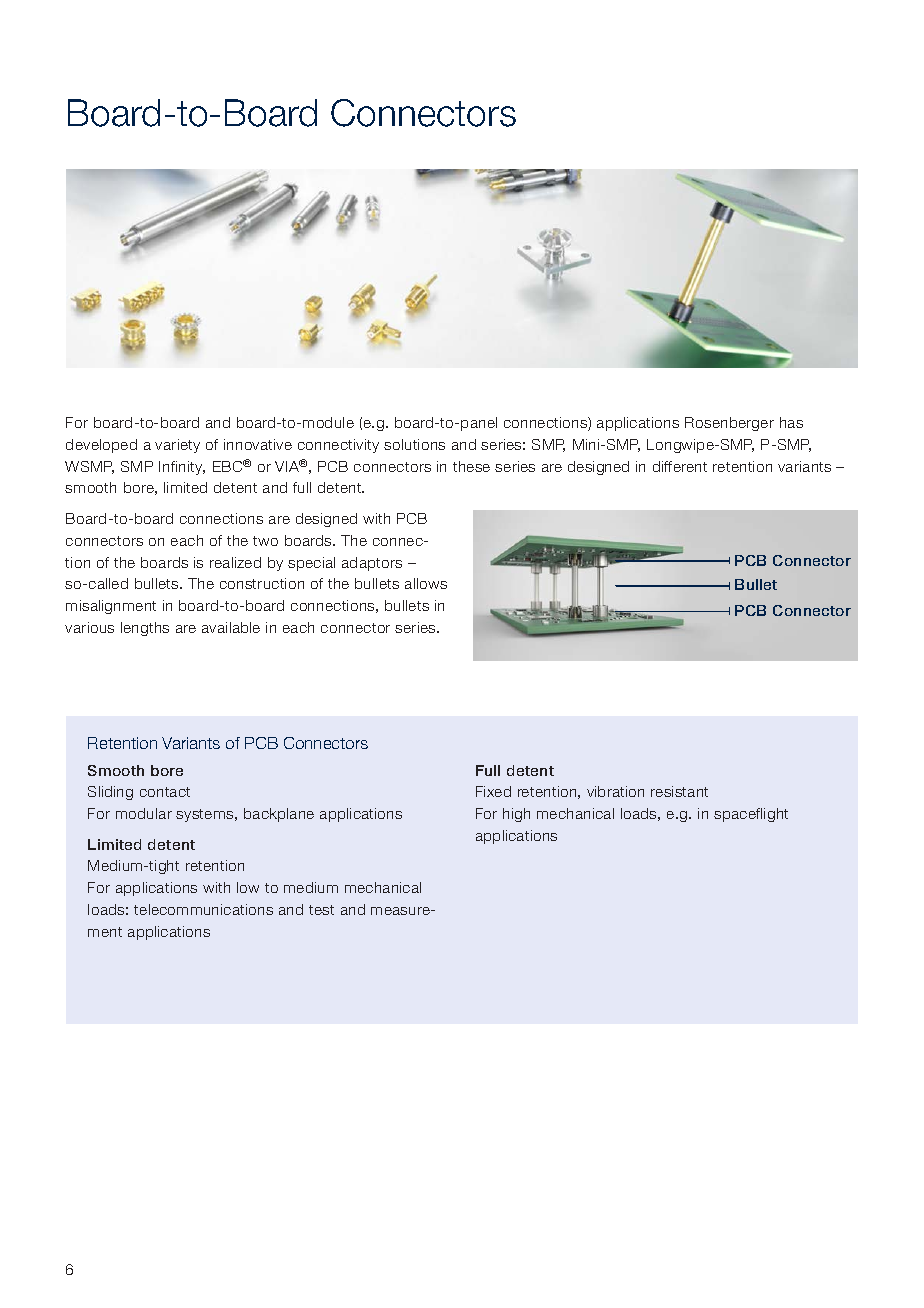  What do you see at coordinates (145, 629) in the screenshot?
I see `lengths` at bounding box center [145, 629].
